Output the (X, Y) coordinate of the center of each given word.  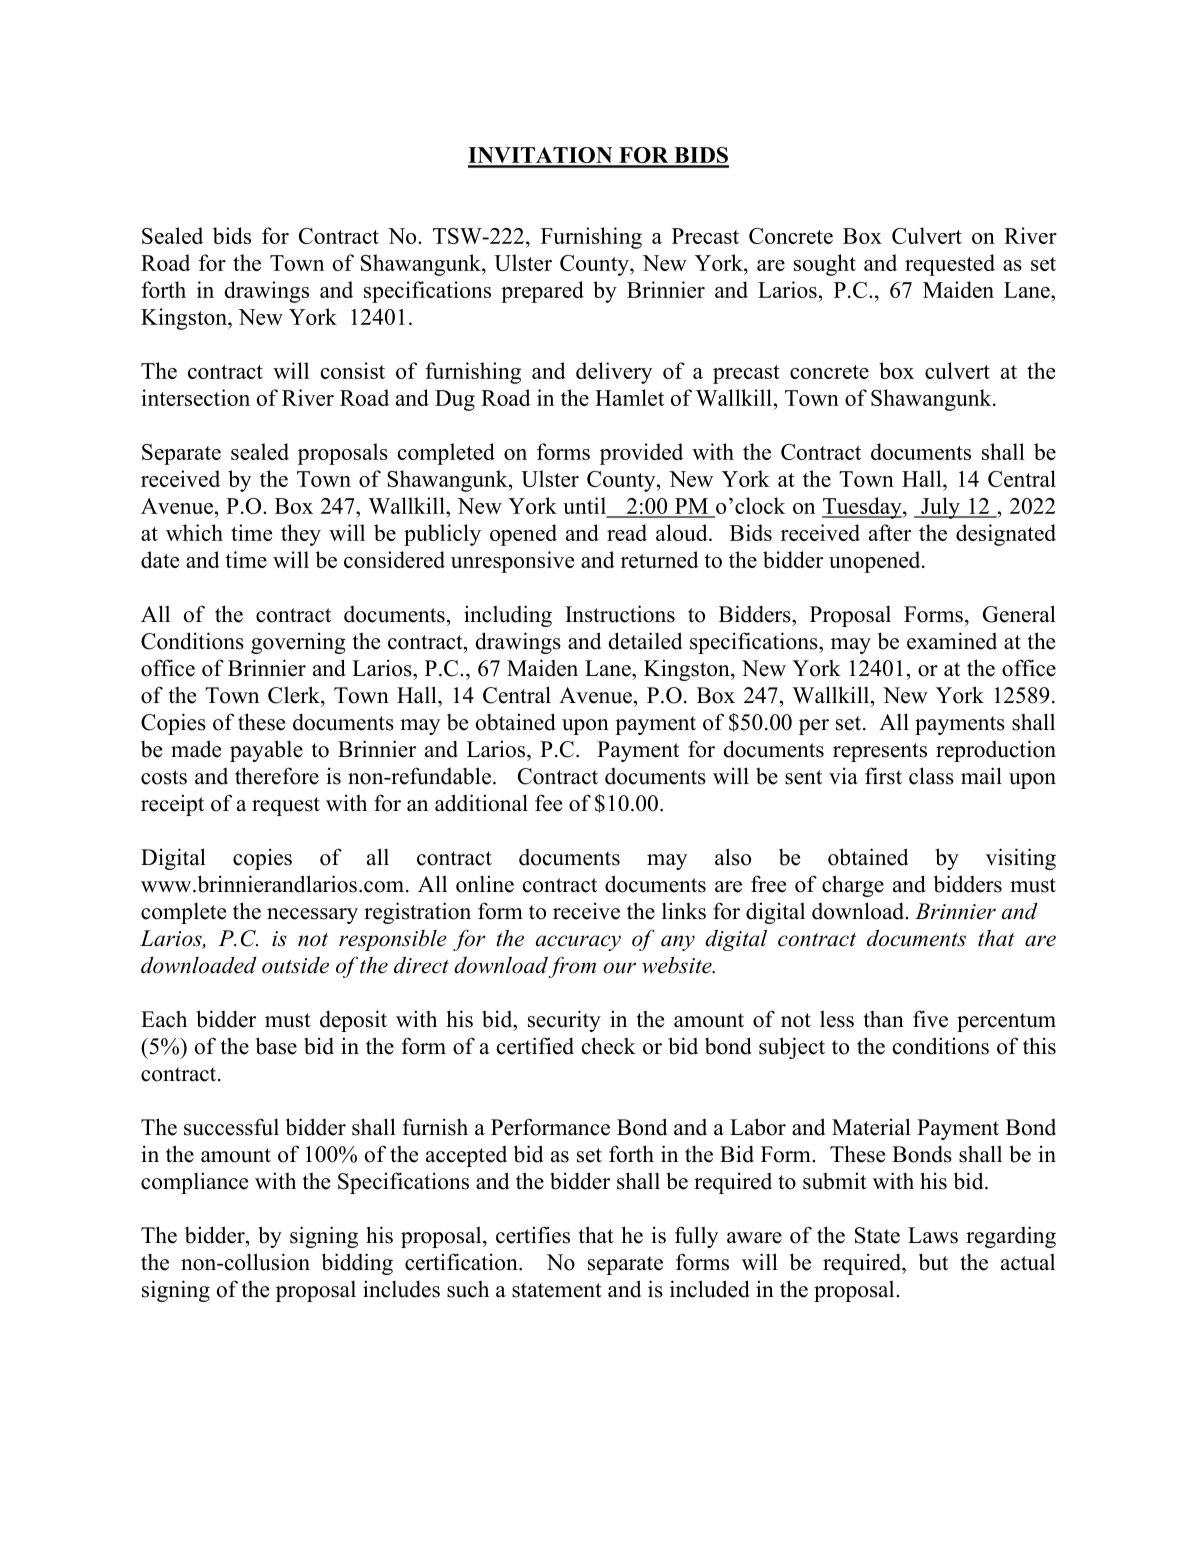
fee (548, 803)
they (301, 535)
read (627, 532)
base (276, 1046)
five (930, 1019)
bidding (357, 1264)
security (564, 1021)
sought (825, 265)
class (931, 776)
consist (353, 370)
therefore (277, 776)
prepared (542, 292)
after (890, 532)
